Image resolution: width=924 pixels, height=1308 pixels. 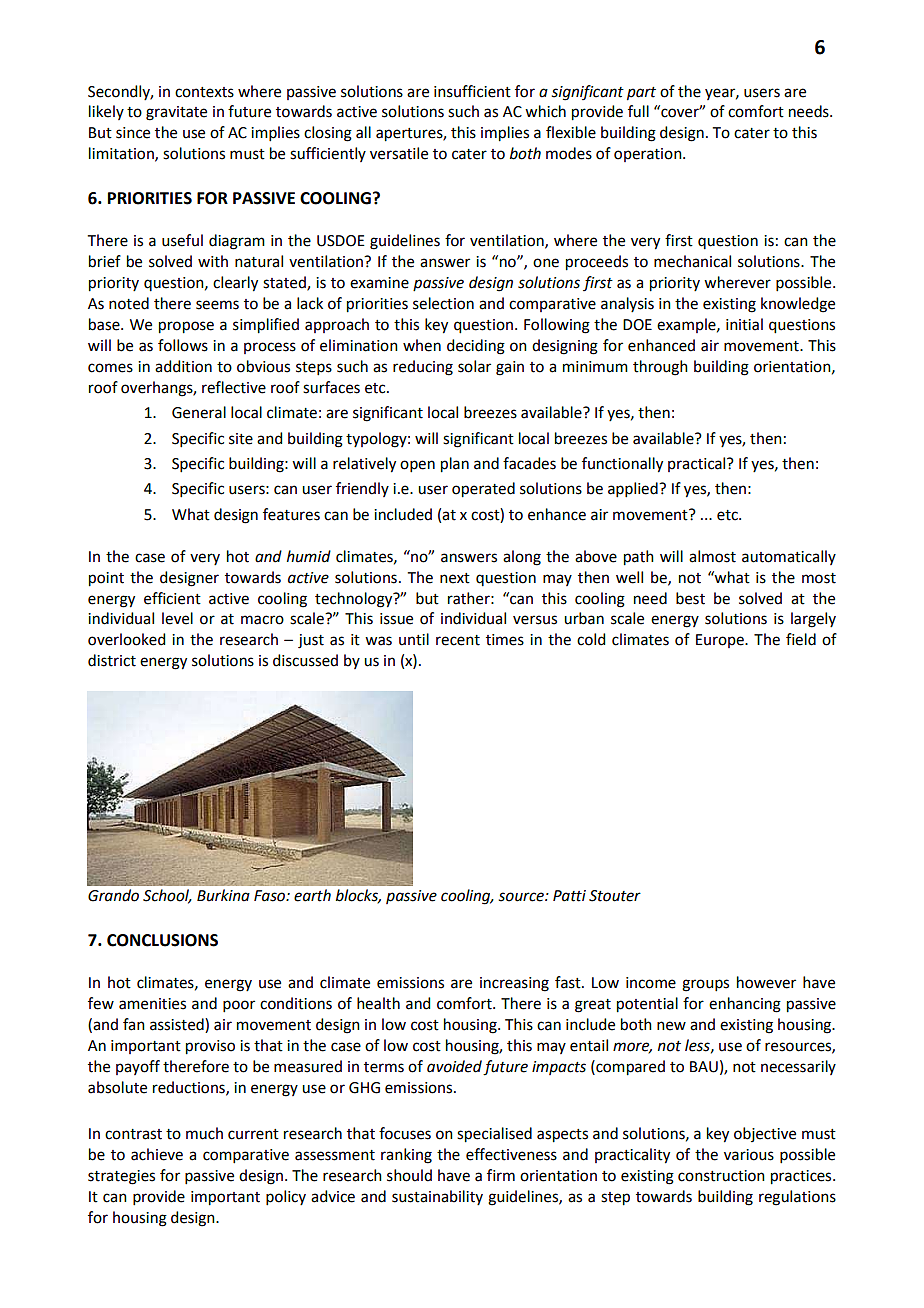 What do you see at coordinates (157, 1154) in the document?
I see `achieve` at bounding box center [157, 1154].
